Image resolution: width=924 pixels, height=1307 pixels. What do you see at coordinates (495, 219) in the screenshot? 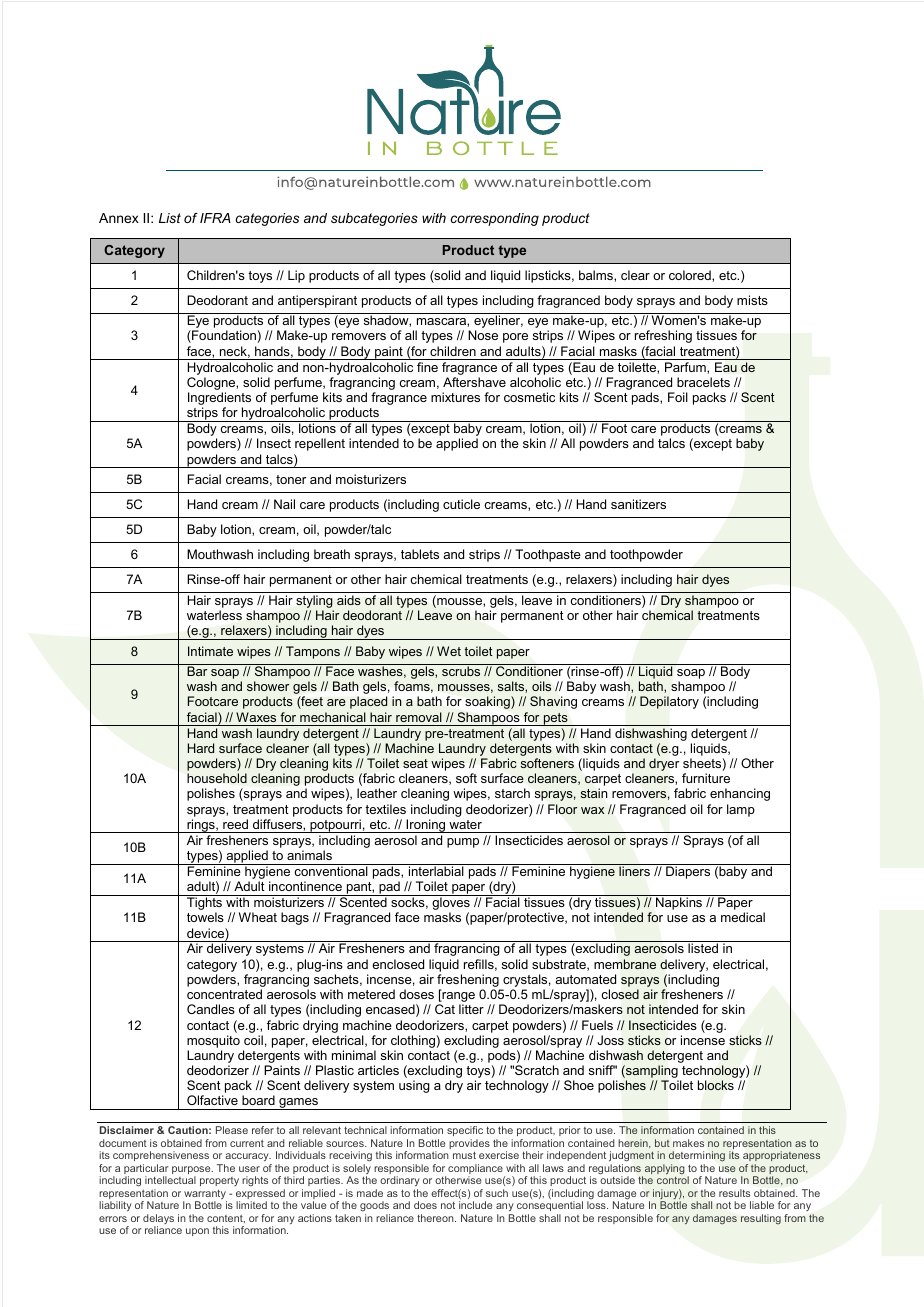
I see `corresponding` at bounding box center [495, 219].
